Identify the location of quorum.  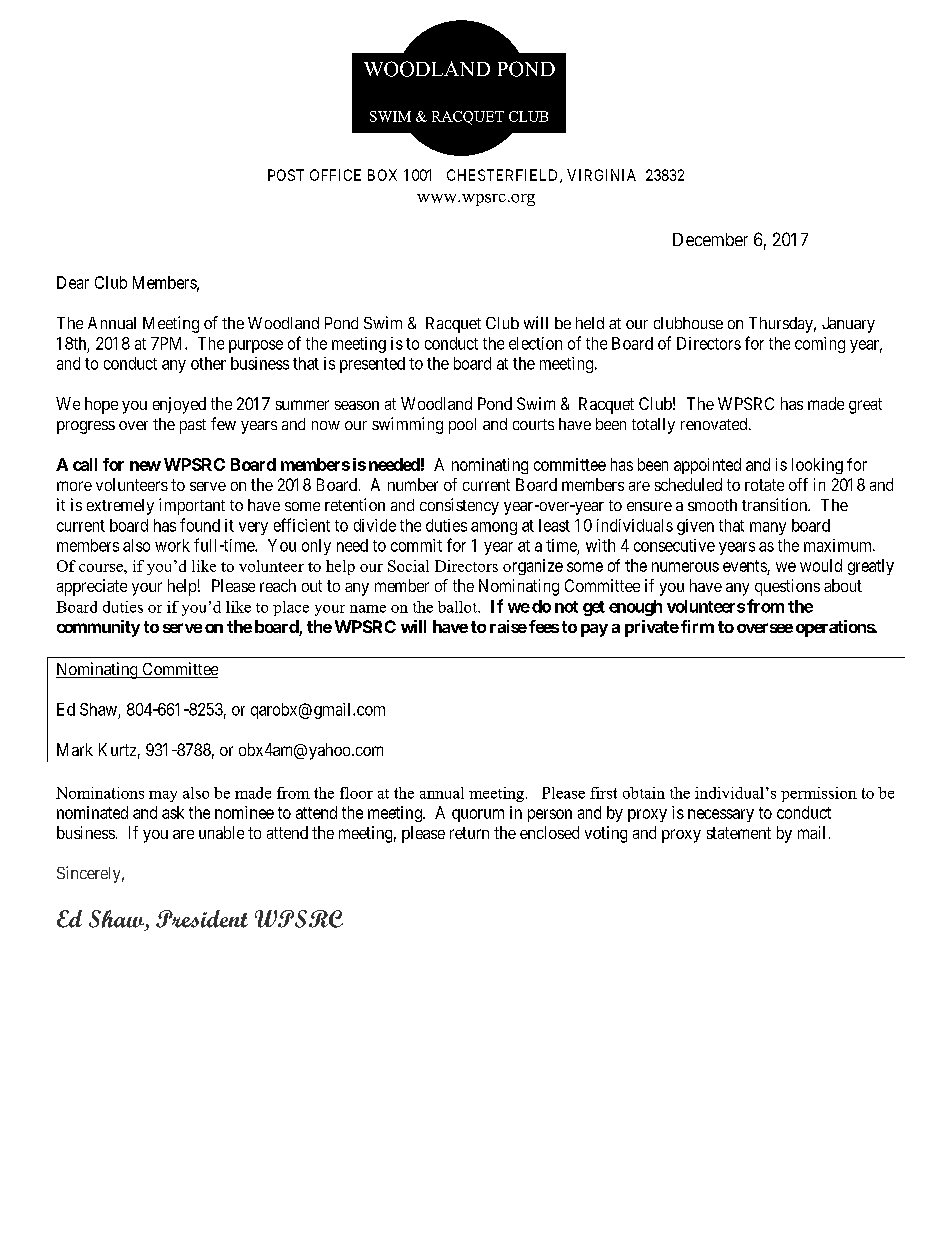
(478, 815).
